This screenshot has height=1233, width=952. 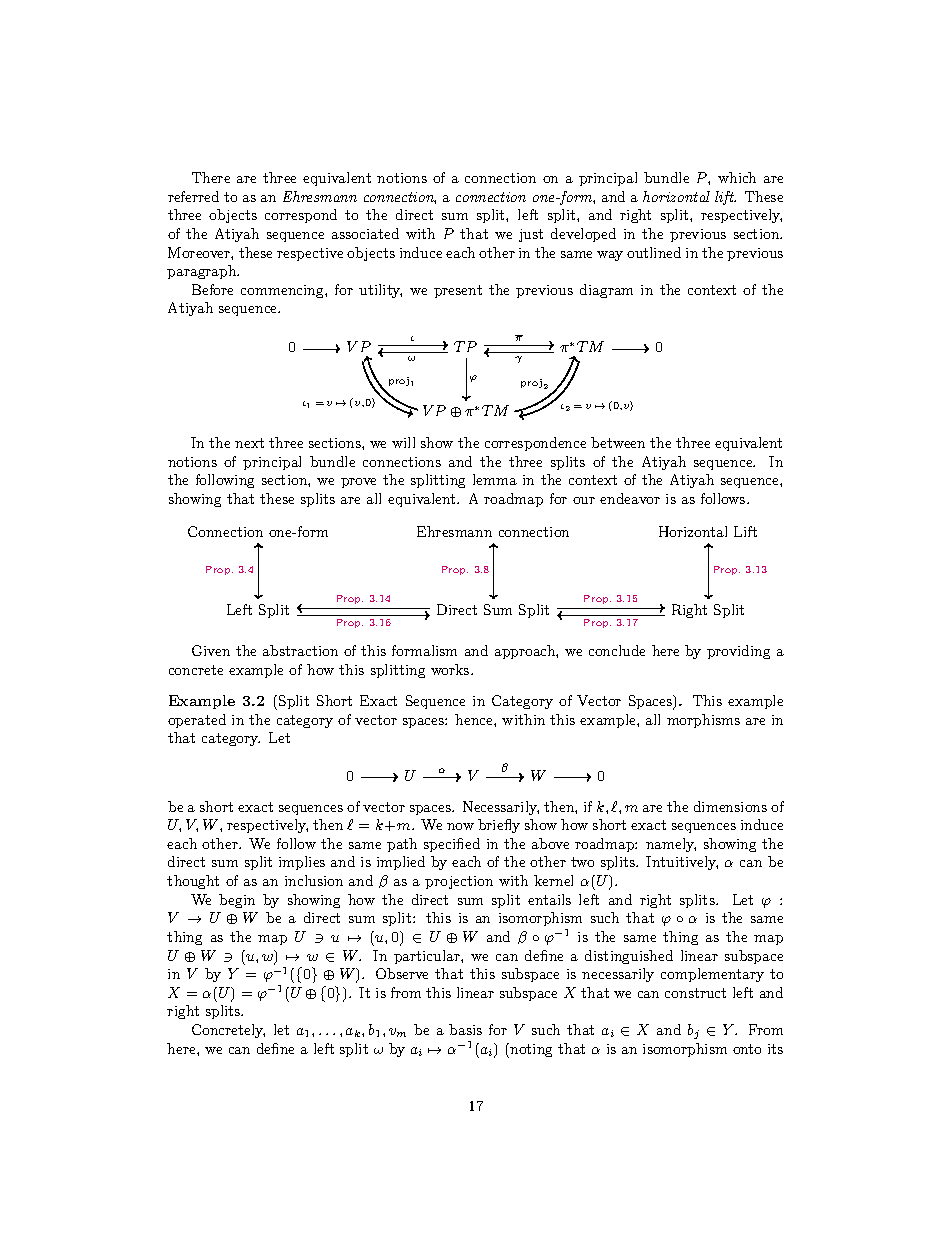 I want to click on Observe, so click(x=402, y=973).
